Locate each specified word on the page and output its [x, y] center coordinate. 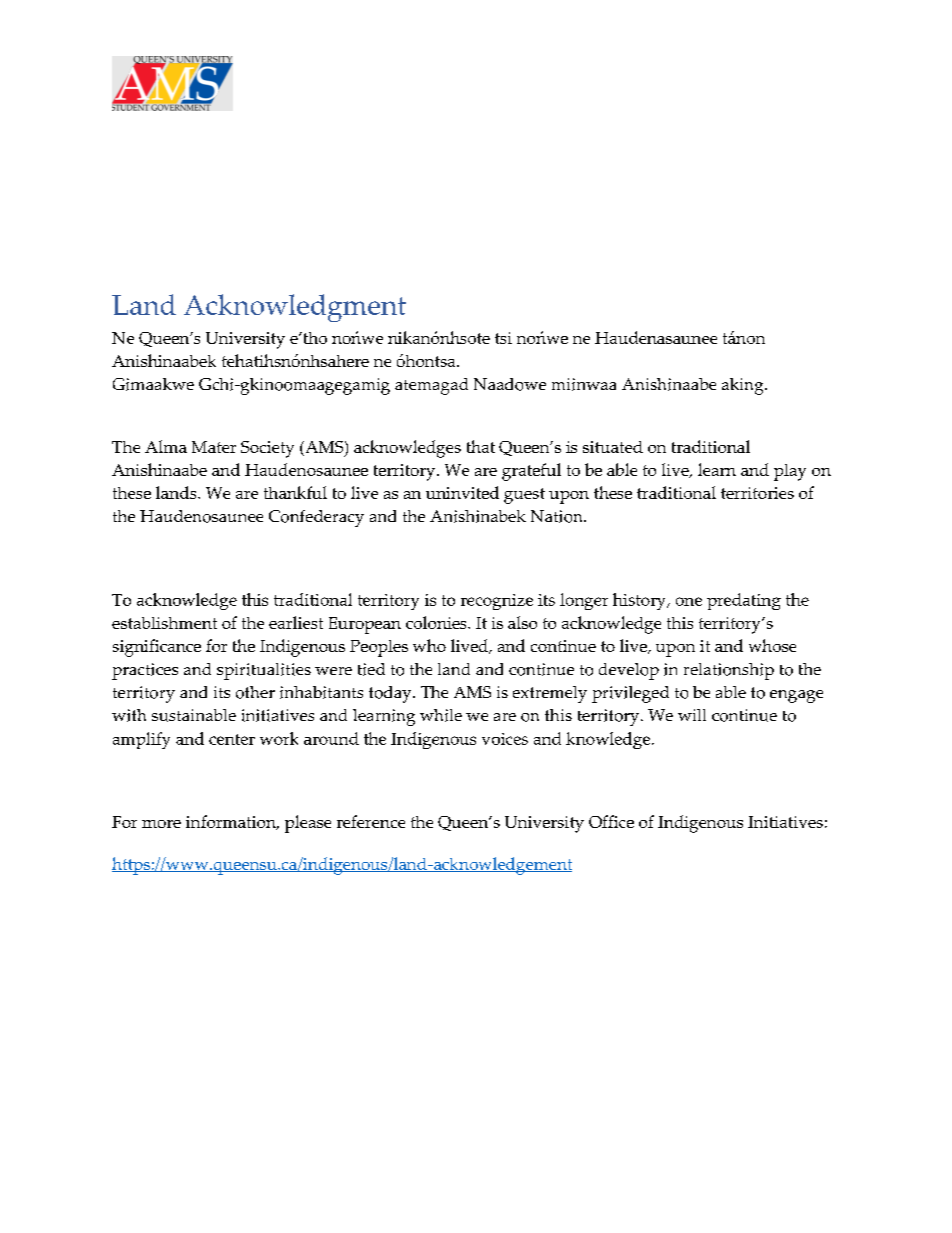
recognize [497, 602]
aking [744, 386]
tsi [503, 338]
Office [611, 821]
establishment [164, 623]
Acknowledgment [295, 308]
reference [371, 821]
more [161, 824]
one [689, 601]
